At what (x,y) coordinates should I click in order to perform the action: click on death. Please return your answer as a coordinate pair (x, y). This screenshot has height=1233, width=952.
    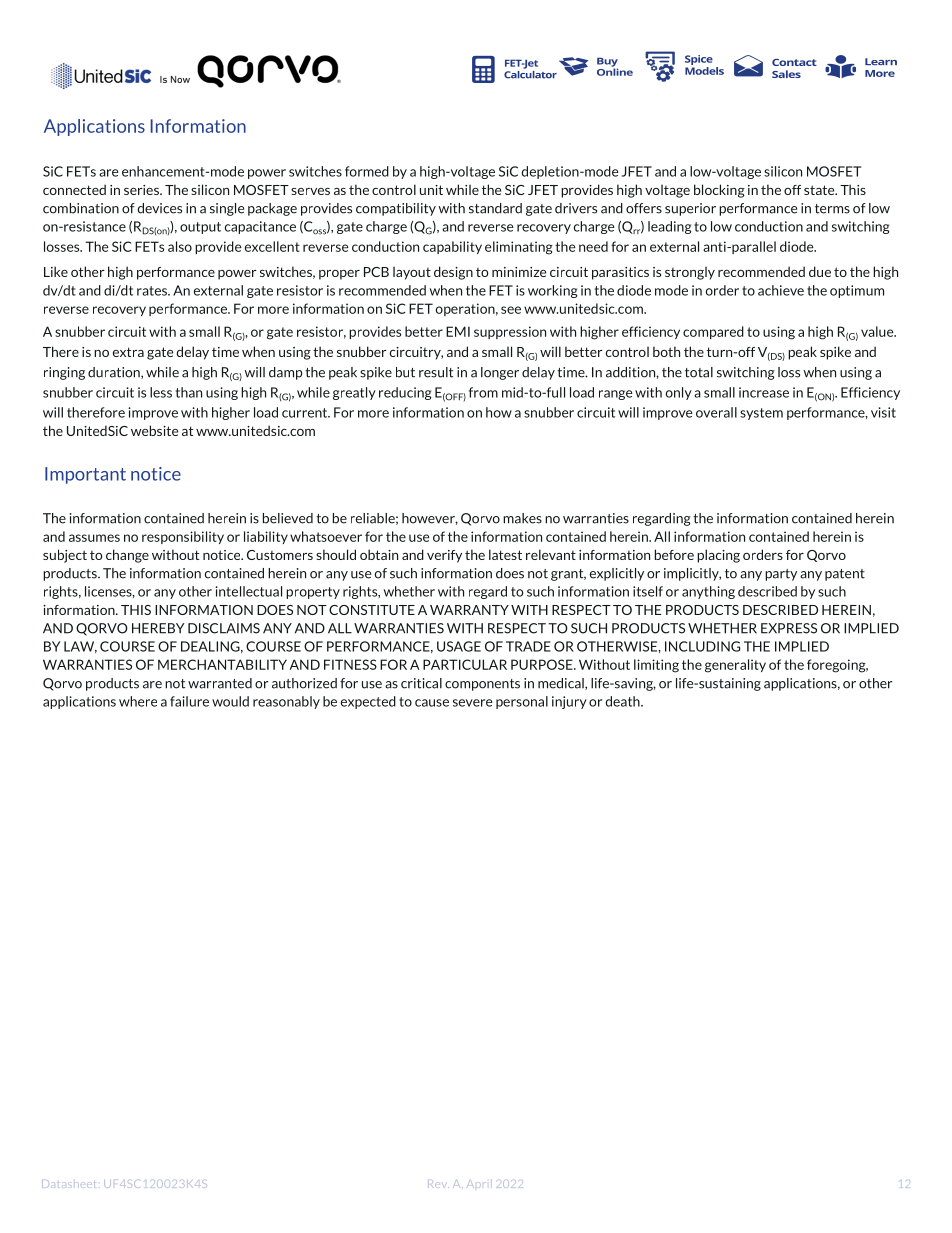
    Looking at the image, I should click on (624, 701).
